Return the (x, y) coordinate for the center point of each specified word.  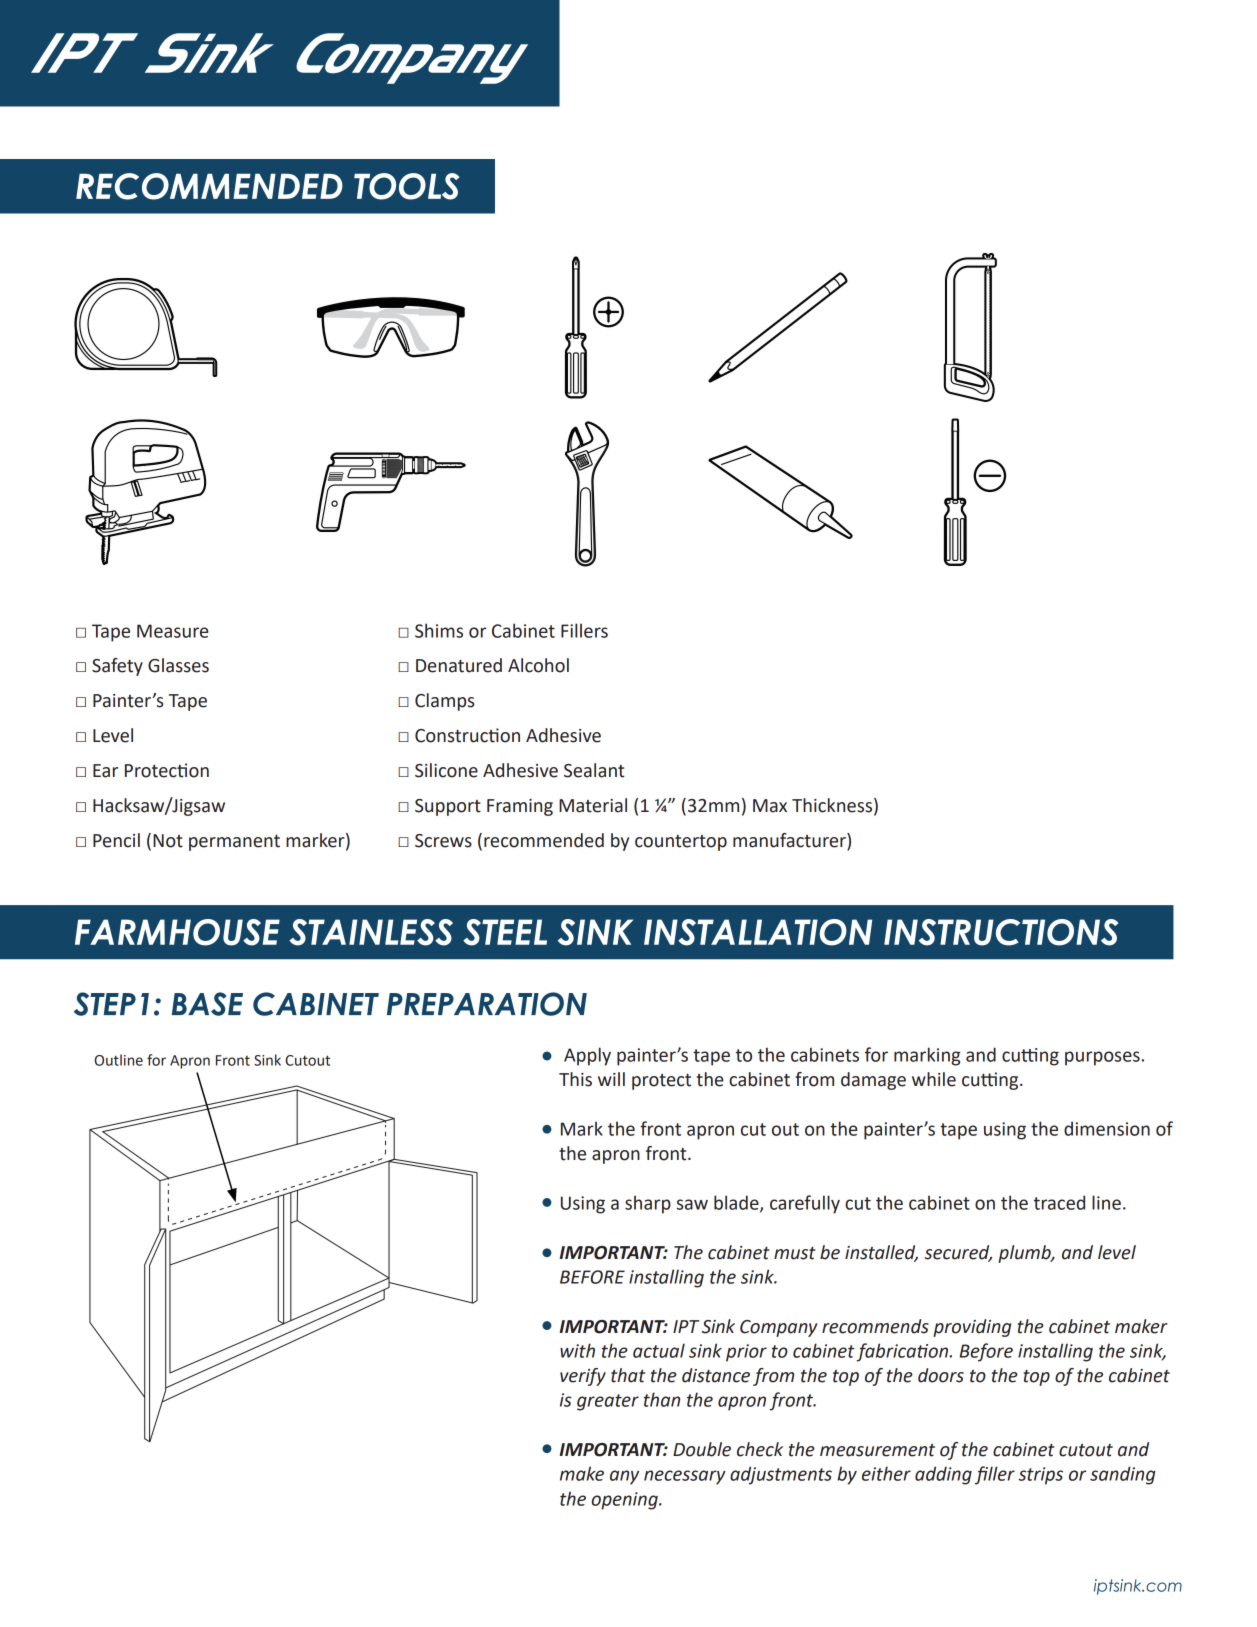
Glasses (178, 665)
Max (770, 806)
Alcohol (538, 665)
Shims (439, 630)
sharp (648, 1204)
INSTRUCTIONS (1001, 932)
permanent (234, 843)
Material (593, 805)
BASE (207, 1004)
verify (583, 1377)
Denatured (459, 665)
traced (1059, 1202)
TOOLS (406, 186)
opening (625, 1501)
